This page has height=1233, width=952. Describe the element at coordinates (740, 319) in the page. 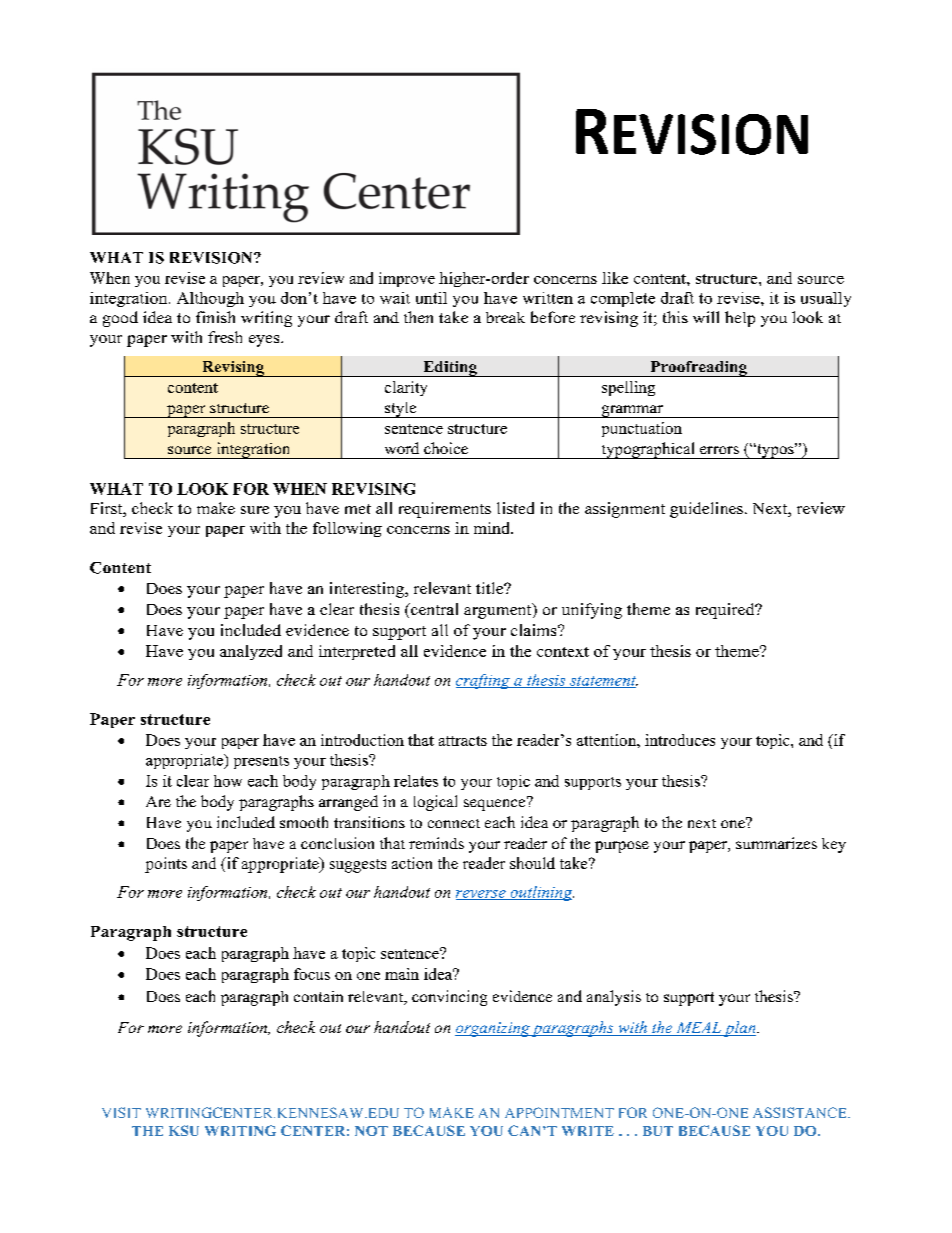

I see `help` at that location.
